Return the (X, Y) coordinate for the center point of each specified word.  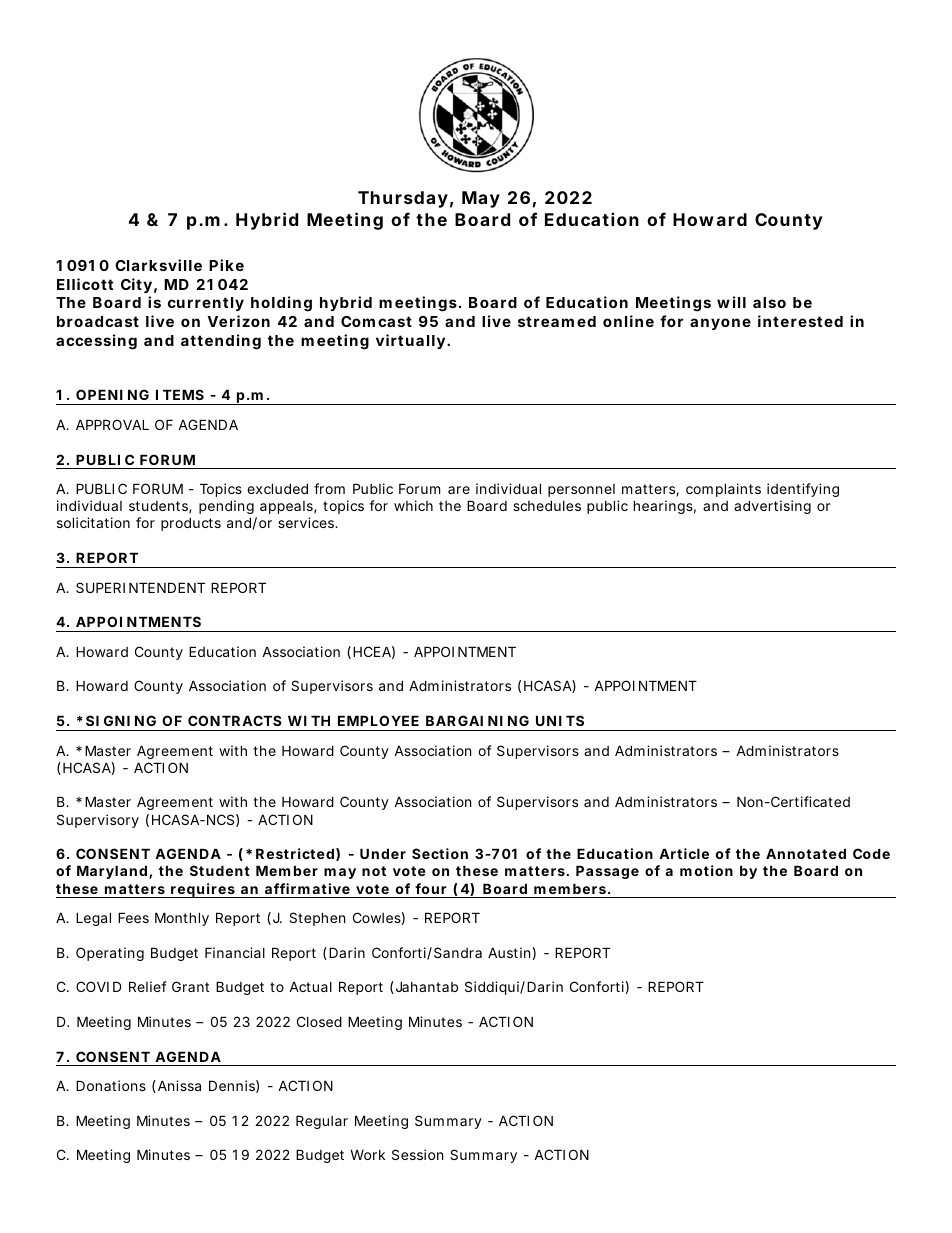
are (459, 490)
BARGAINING (477, 720)
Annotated (806, 853)
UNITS (560, 720)
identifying (803, 490)
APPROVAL (112, 424)
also (769, 302)
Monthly (182, 919)
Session (417, 1154)
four (431, 888)
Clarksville (158, 265)
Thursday (403, 199)
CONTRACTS (235, 720)
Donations (111, 1085)
